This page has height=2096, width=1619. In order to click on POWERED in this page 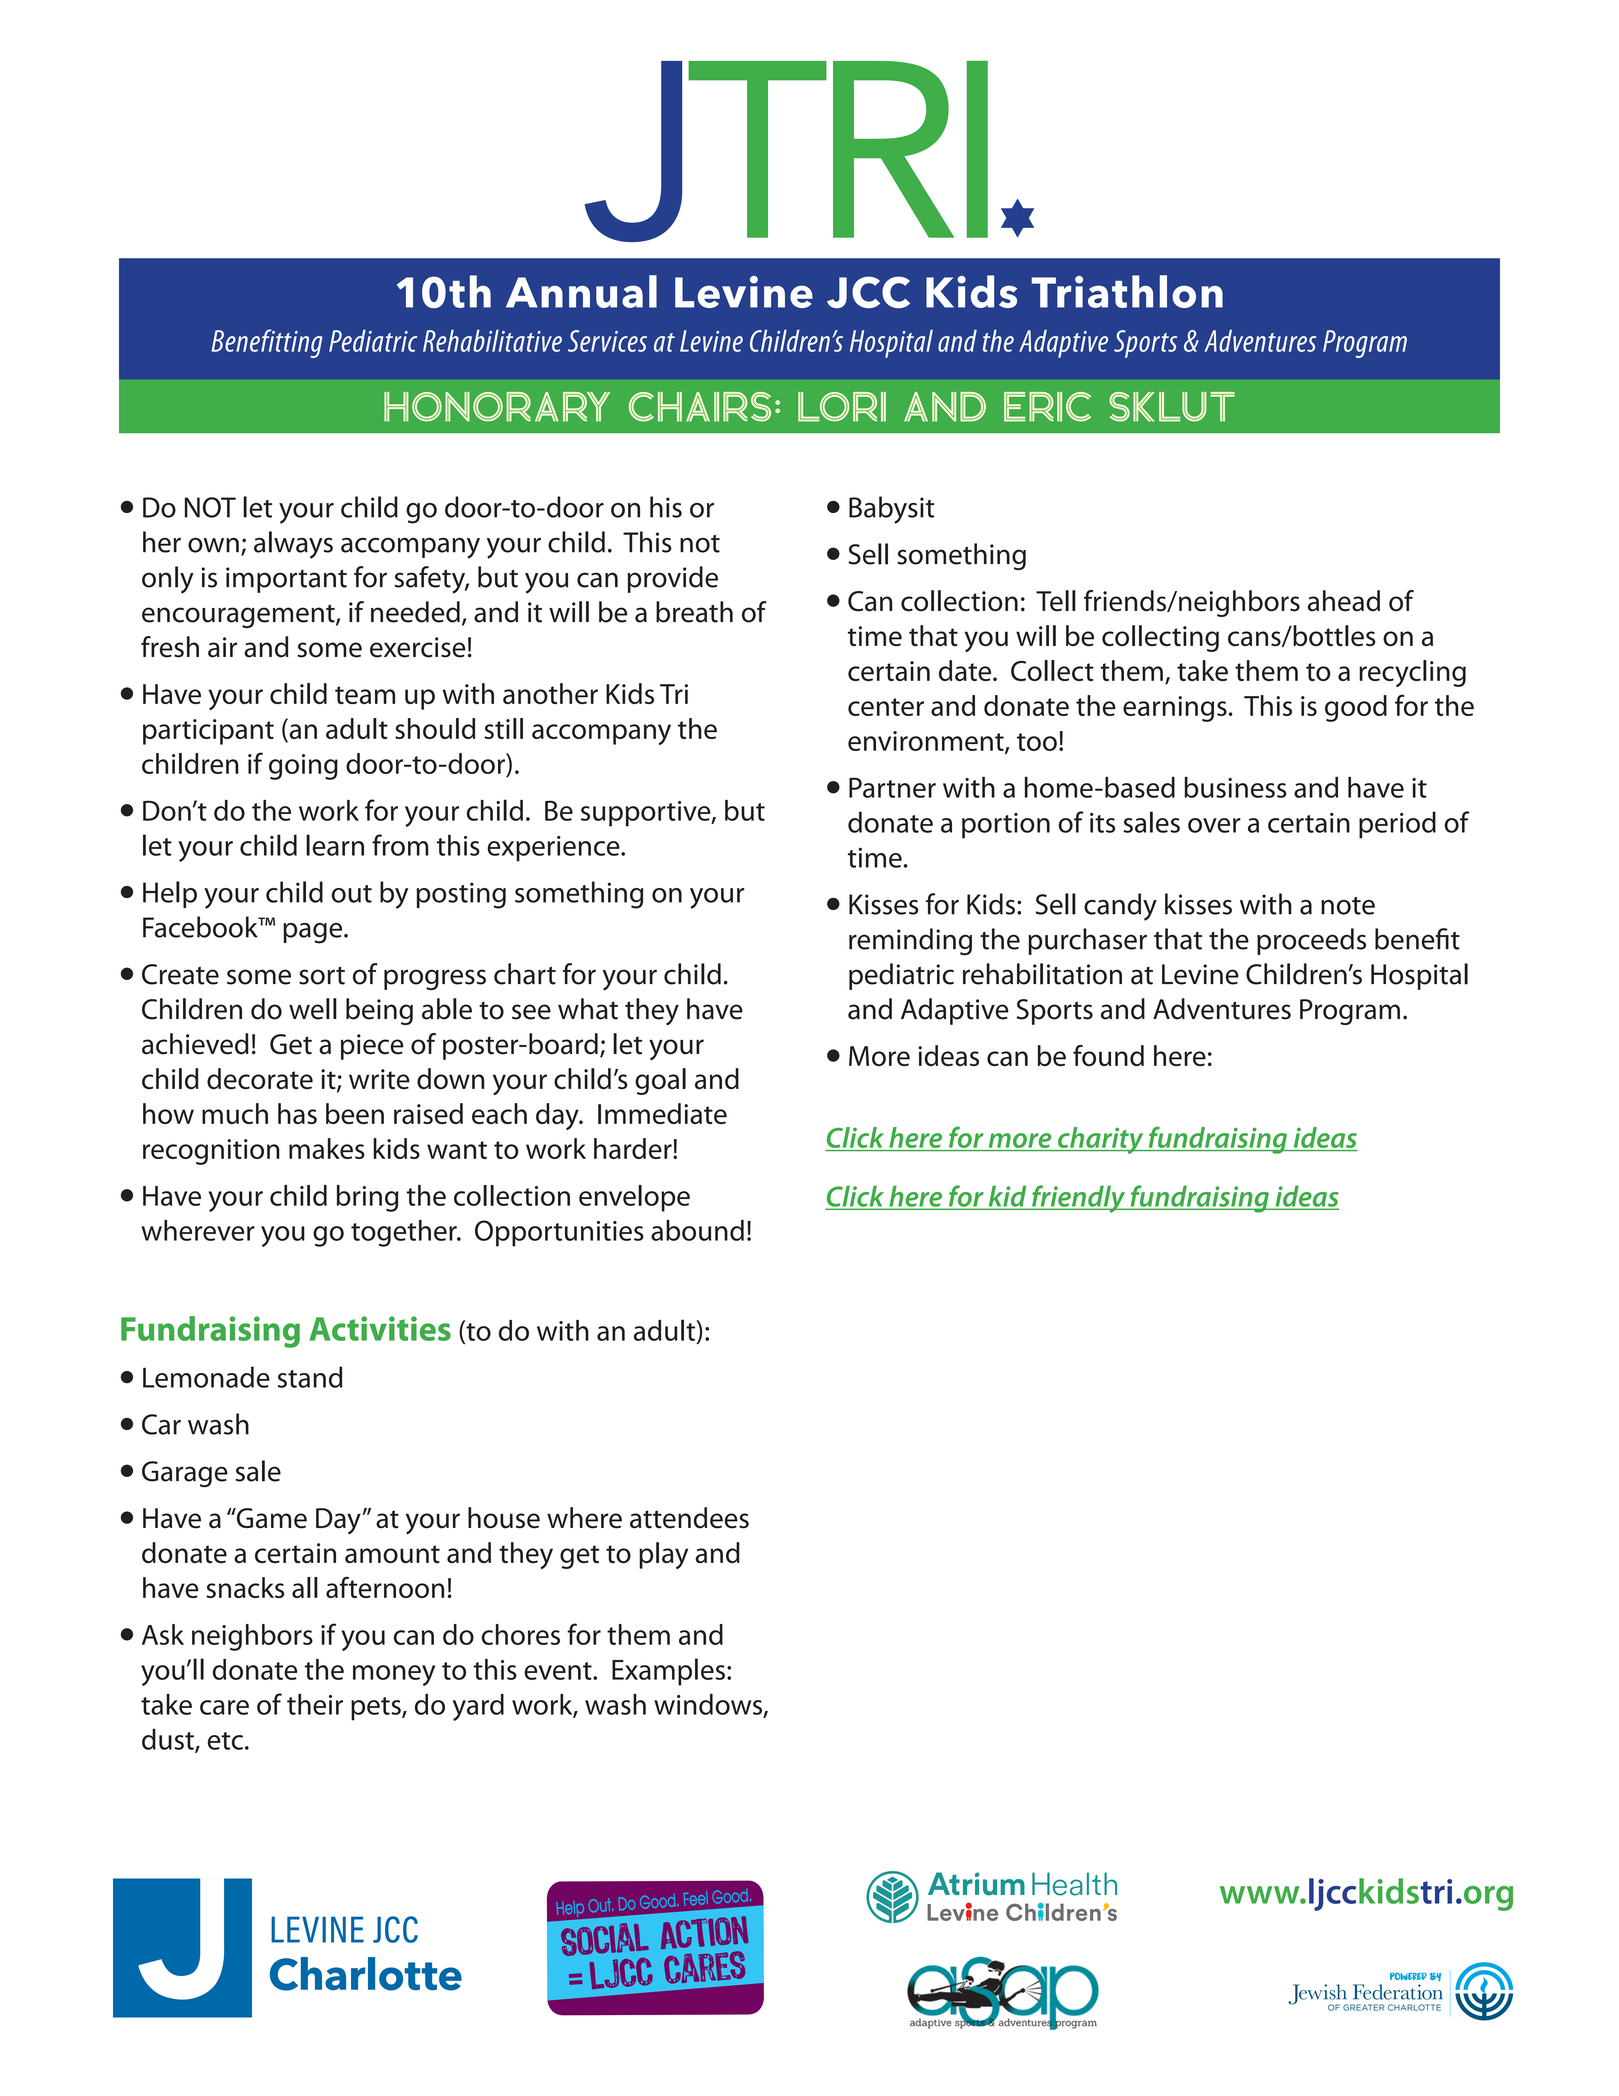, I will do `click(1408, 1976)`.
